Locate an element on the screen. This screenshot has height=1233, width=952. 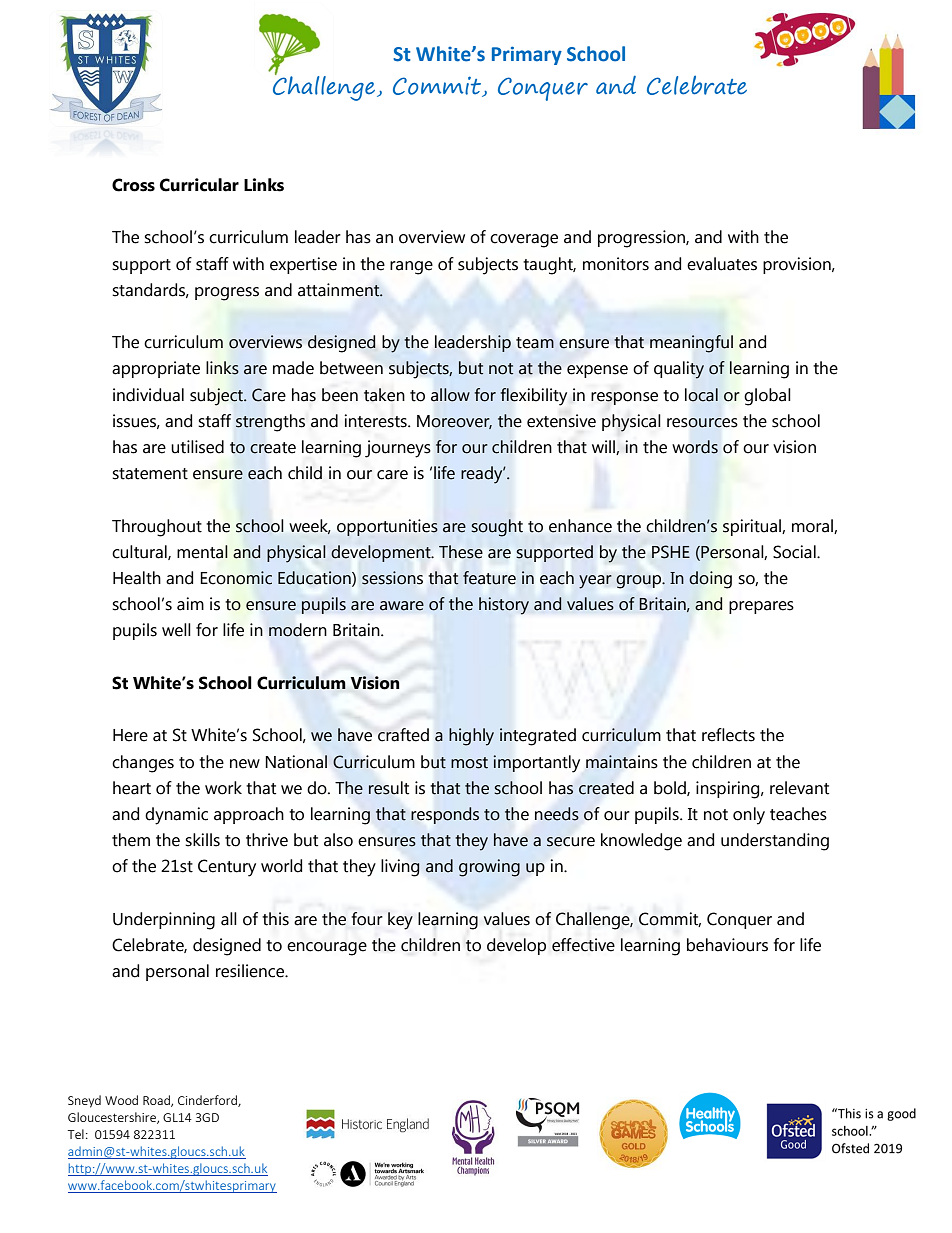
behaviours is located at coordinates (727, 945).
